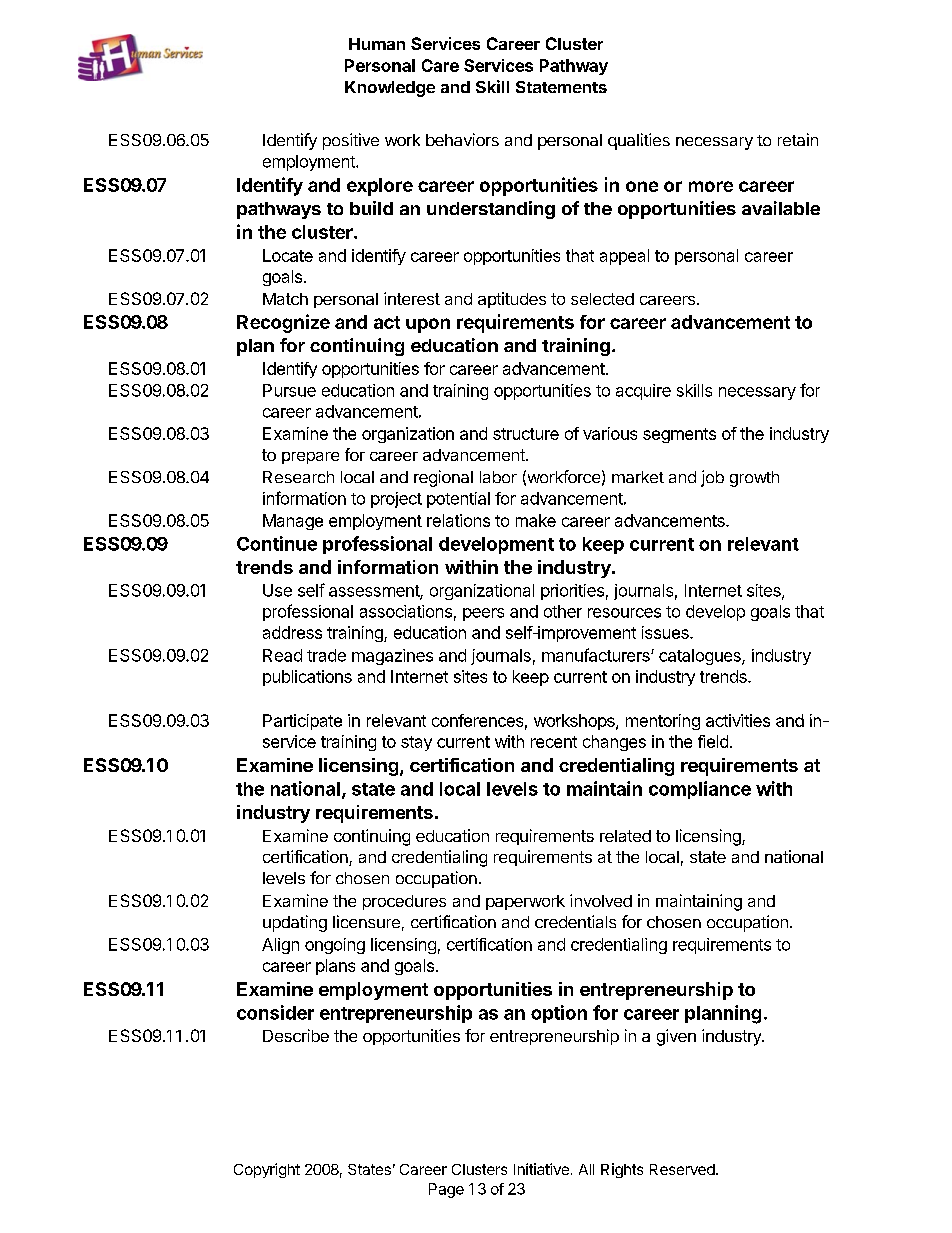 The height and width of the page is (1233, 952). Describe the element at coordinates (390, 89) in the page. I see `Knowledge` at that location.
